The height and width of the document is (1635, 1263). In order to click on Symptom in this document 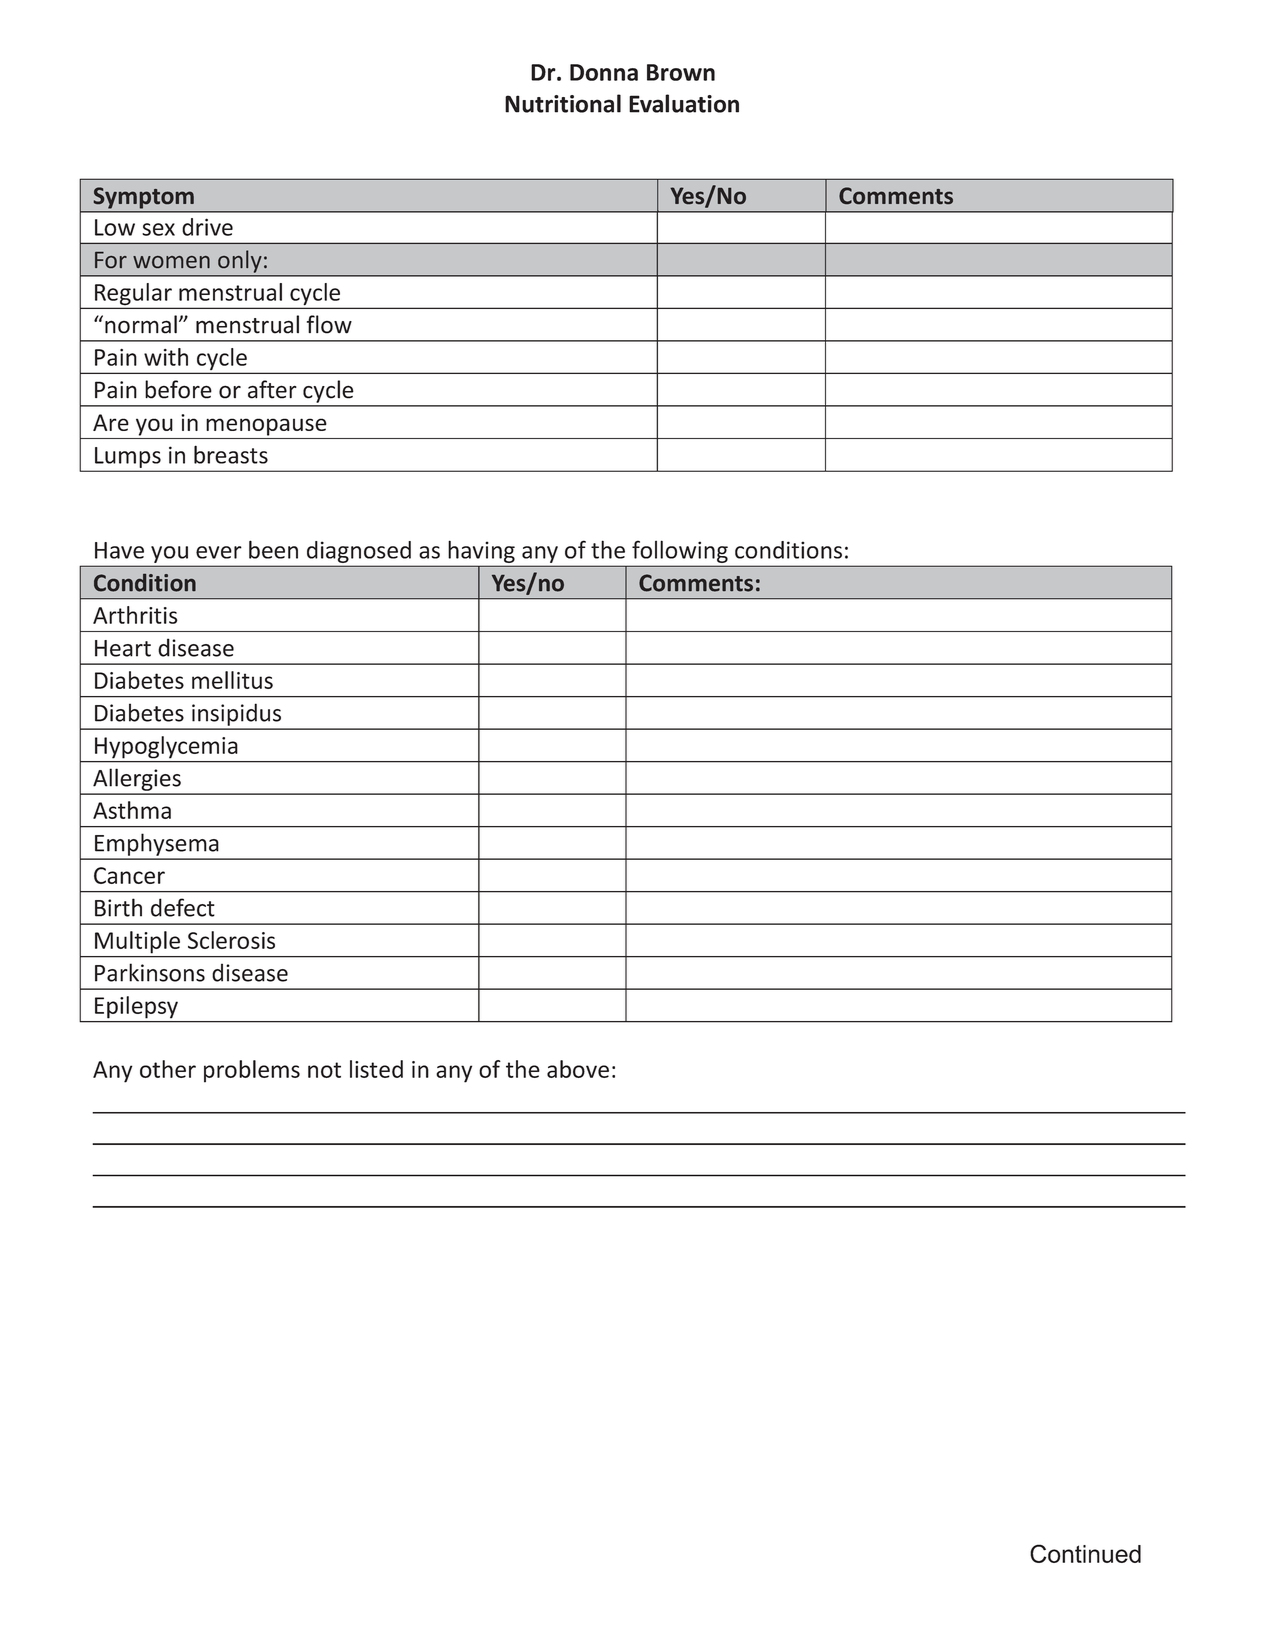, I will do `click(144, 198)`.
